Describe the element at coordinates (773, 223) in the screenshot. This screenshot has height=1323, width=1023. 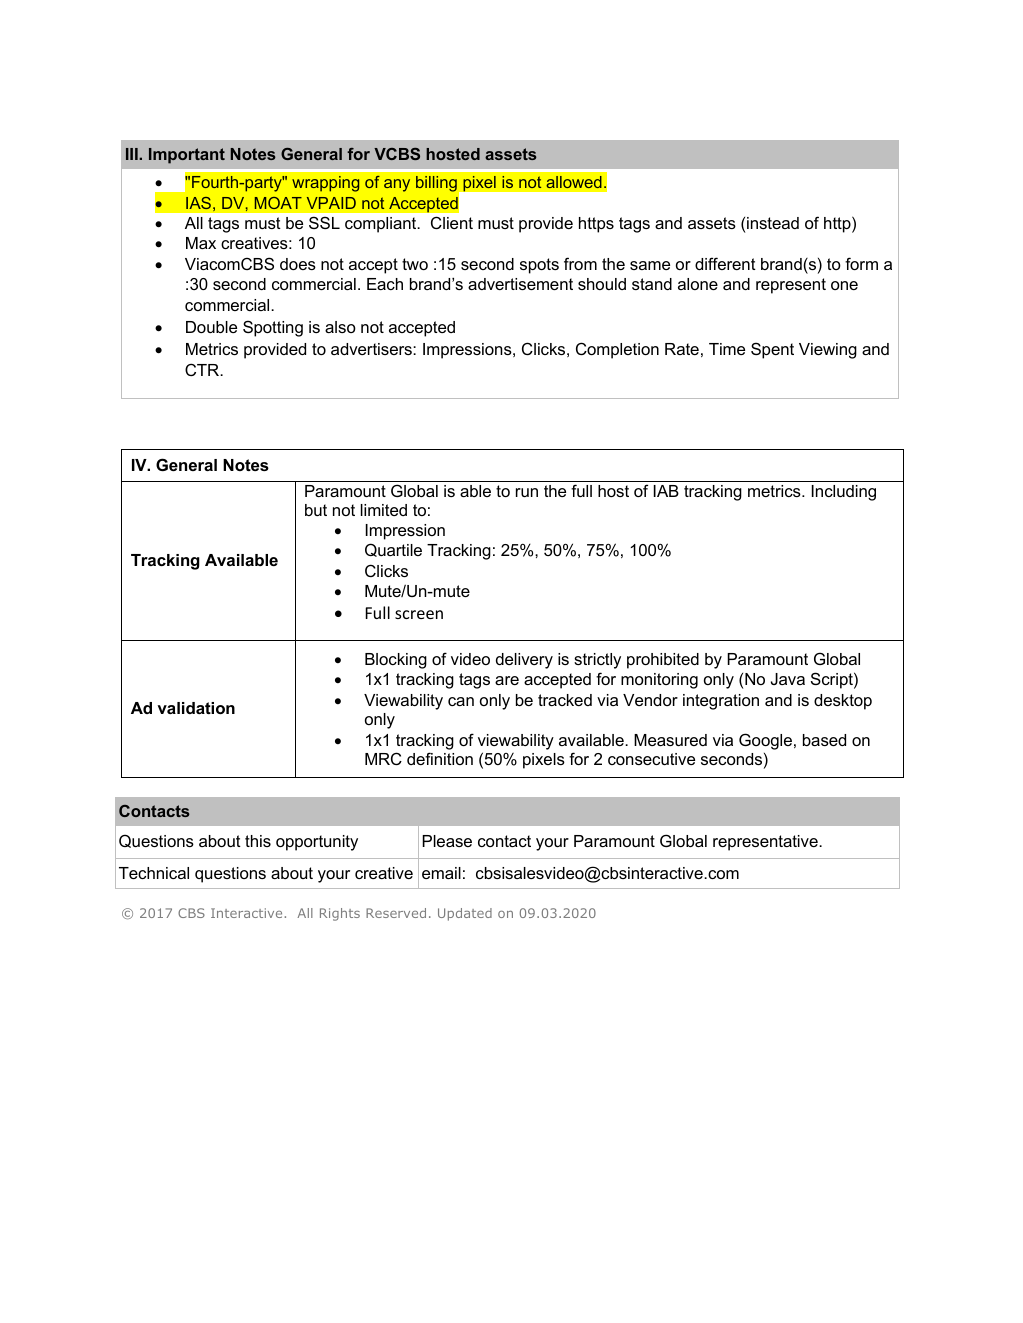
I see `instead` at that location.
